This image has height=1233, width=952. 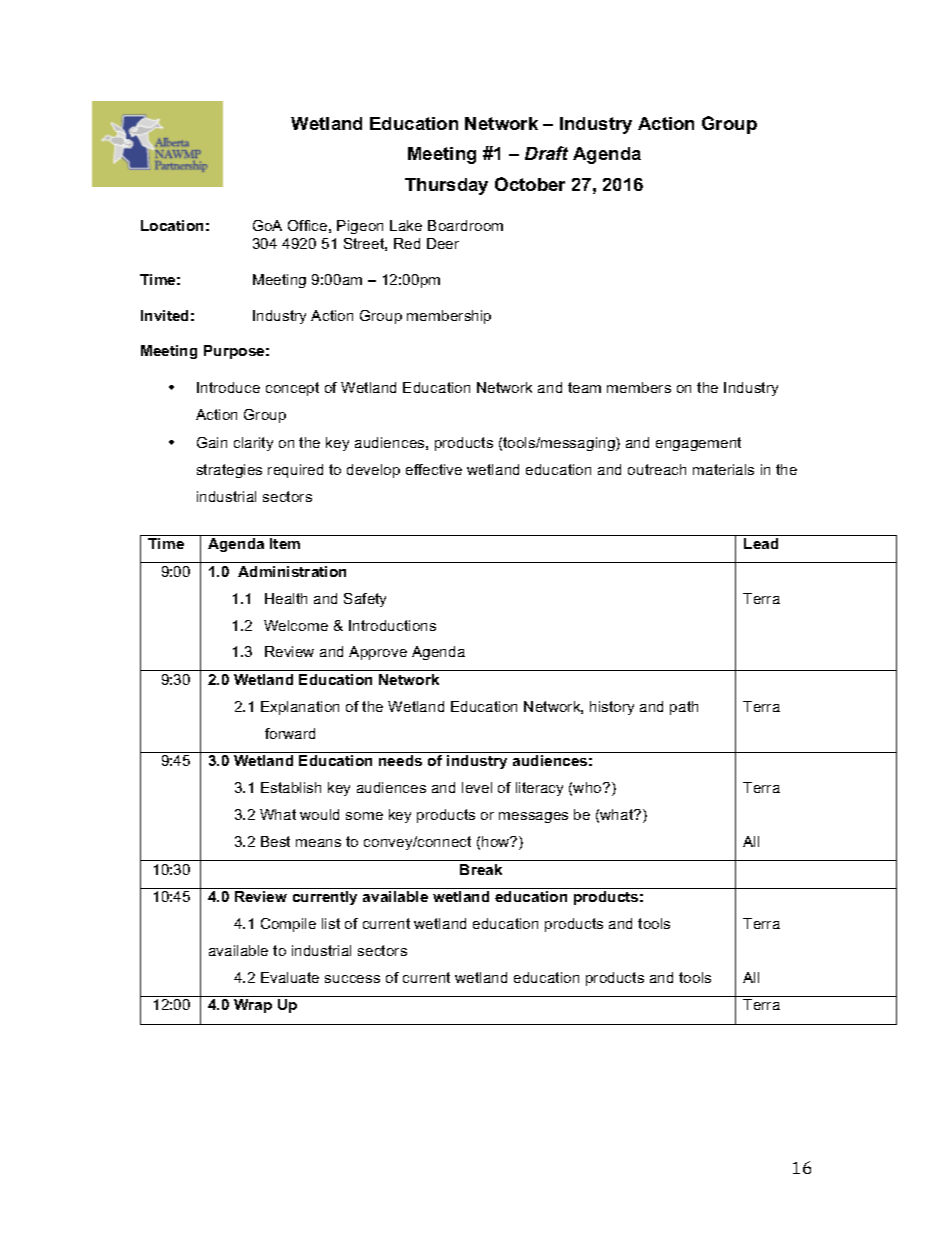 I want to click on Location, so click(x=172, y=225).
